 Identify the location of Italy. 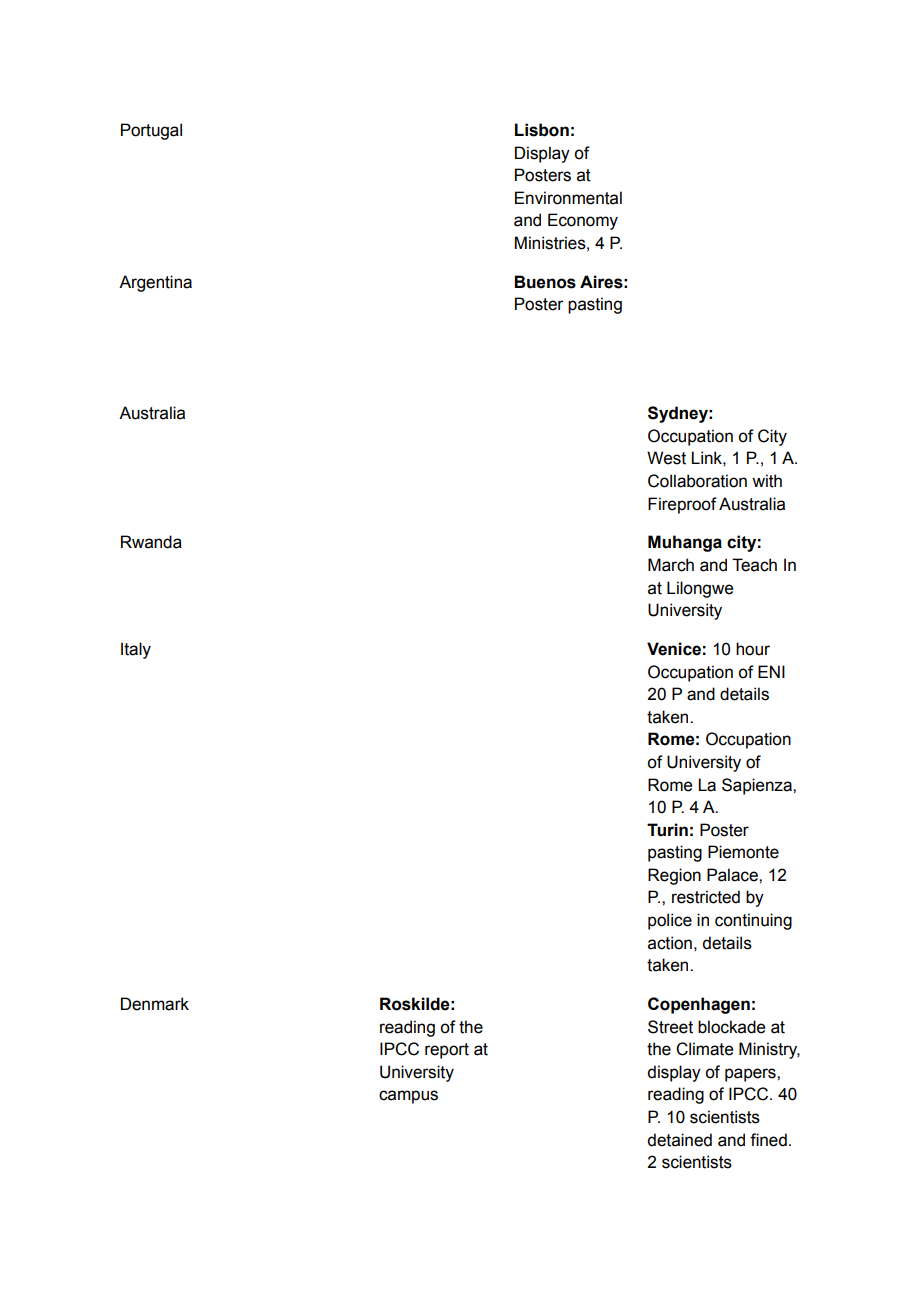
(136, 650).
